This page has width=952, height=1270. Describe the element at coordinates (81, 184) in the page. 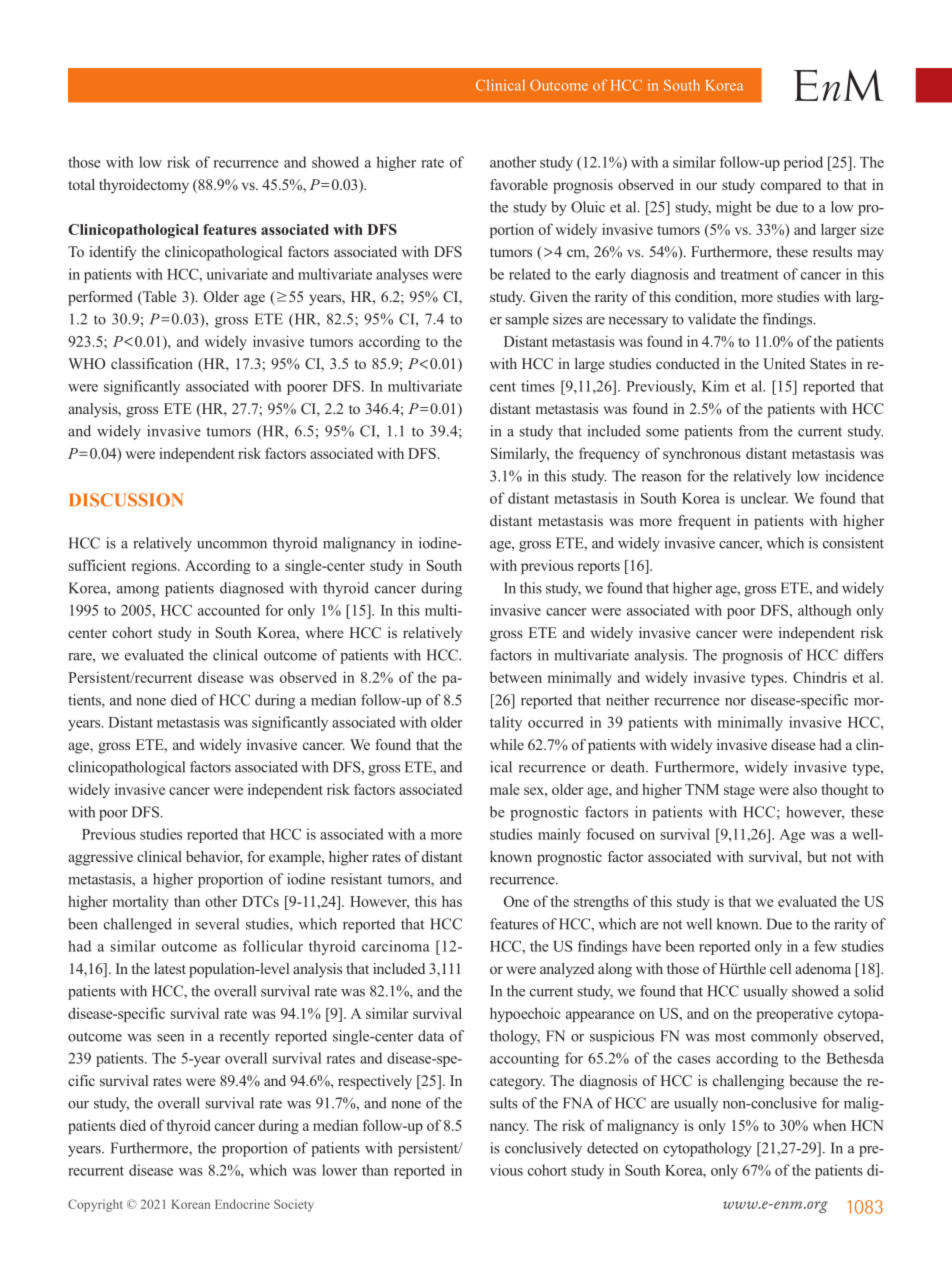

I see `total` at that location.
